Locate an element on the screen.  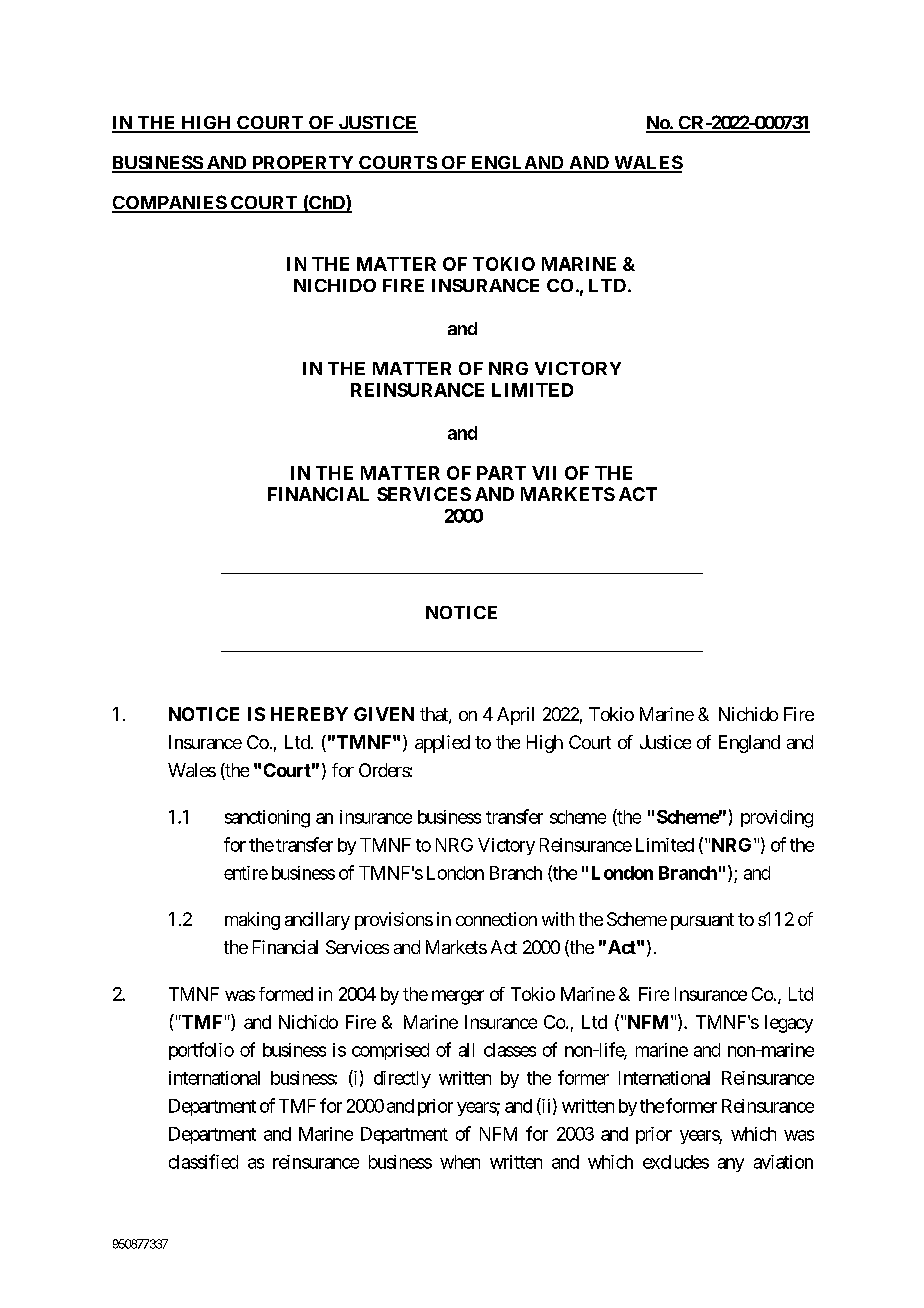
applied is located at coordinates (442, 744).
